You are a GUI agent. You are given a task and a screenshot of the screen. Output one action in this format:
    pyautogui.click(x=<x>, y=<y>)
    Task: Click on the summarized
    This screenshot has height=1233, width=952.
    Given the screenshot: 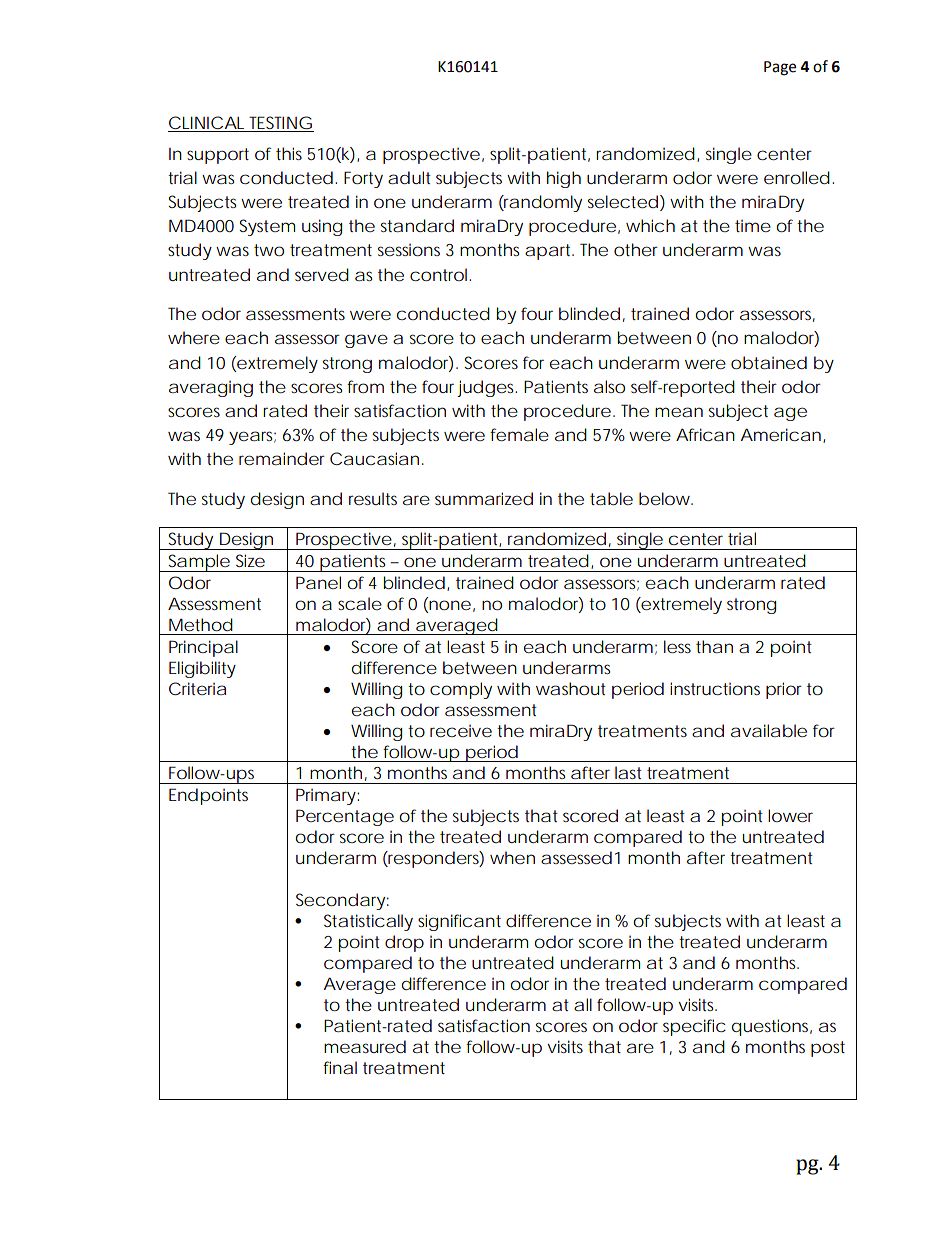 What is the action you would take?
    pyautogui.click(x=484, y=498)
